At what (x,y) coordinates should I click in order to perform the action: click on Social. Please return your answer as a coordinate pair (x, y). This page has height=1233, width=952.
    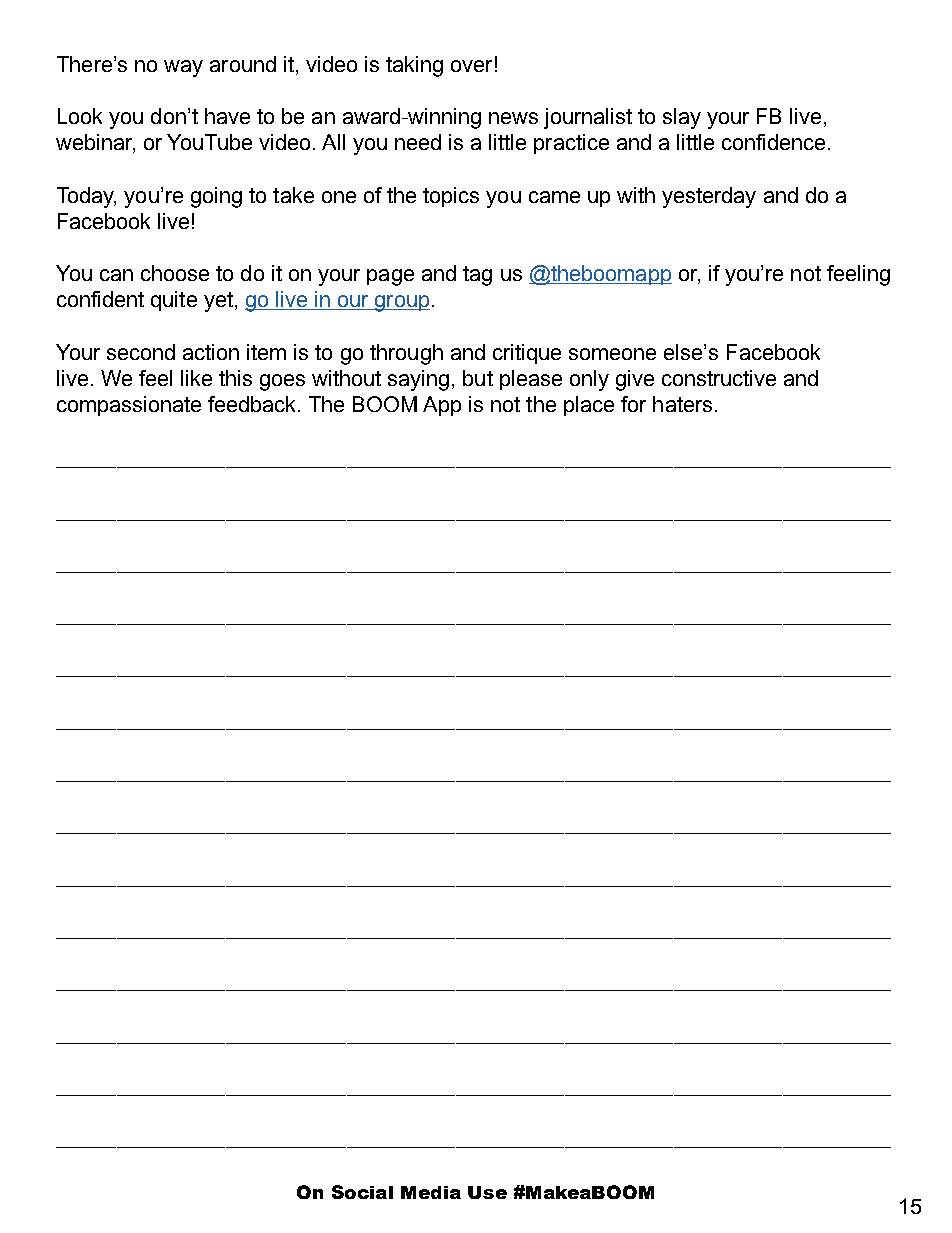
    Looking at the image, I should click on (362, 1192).
